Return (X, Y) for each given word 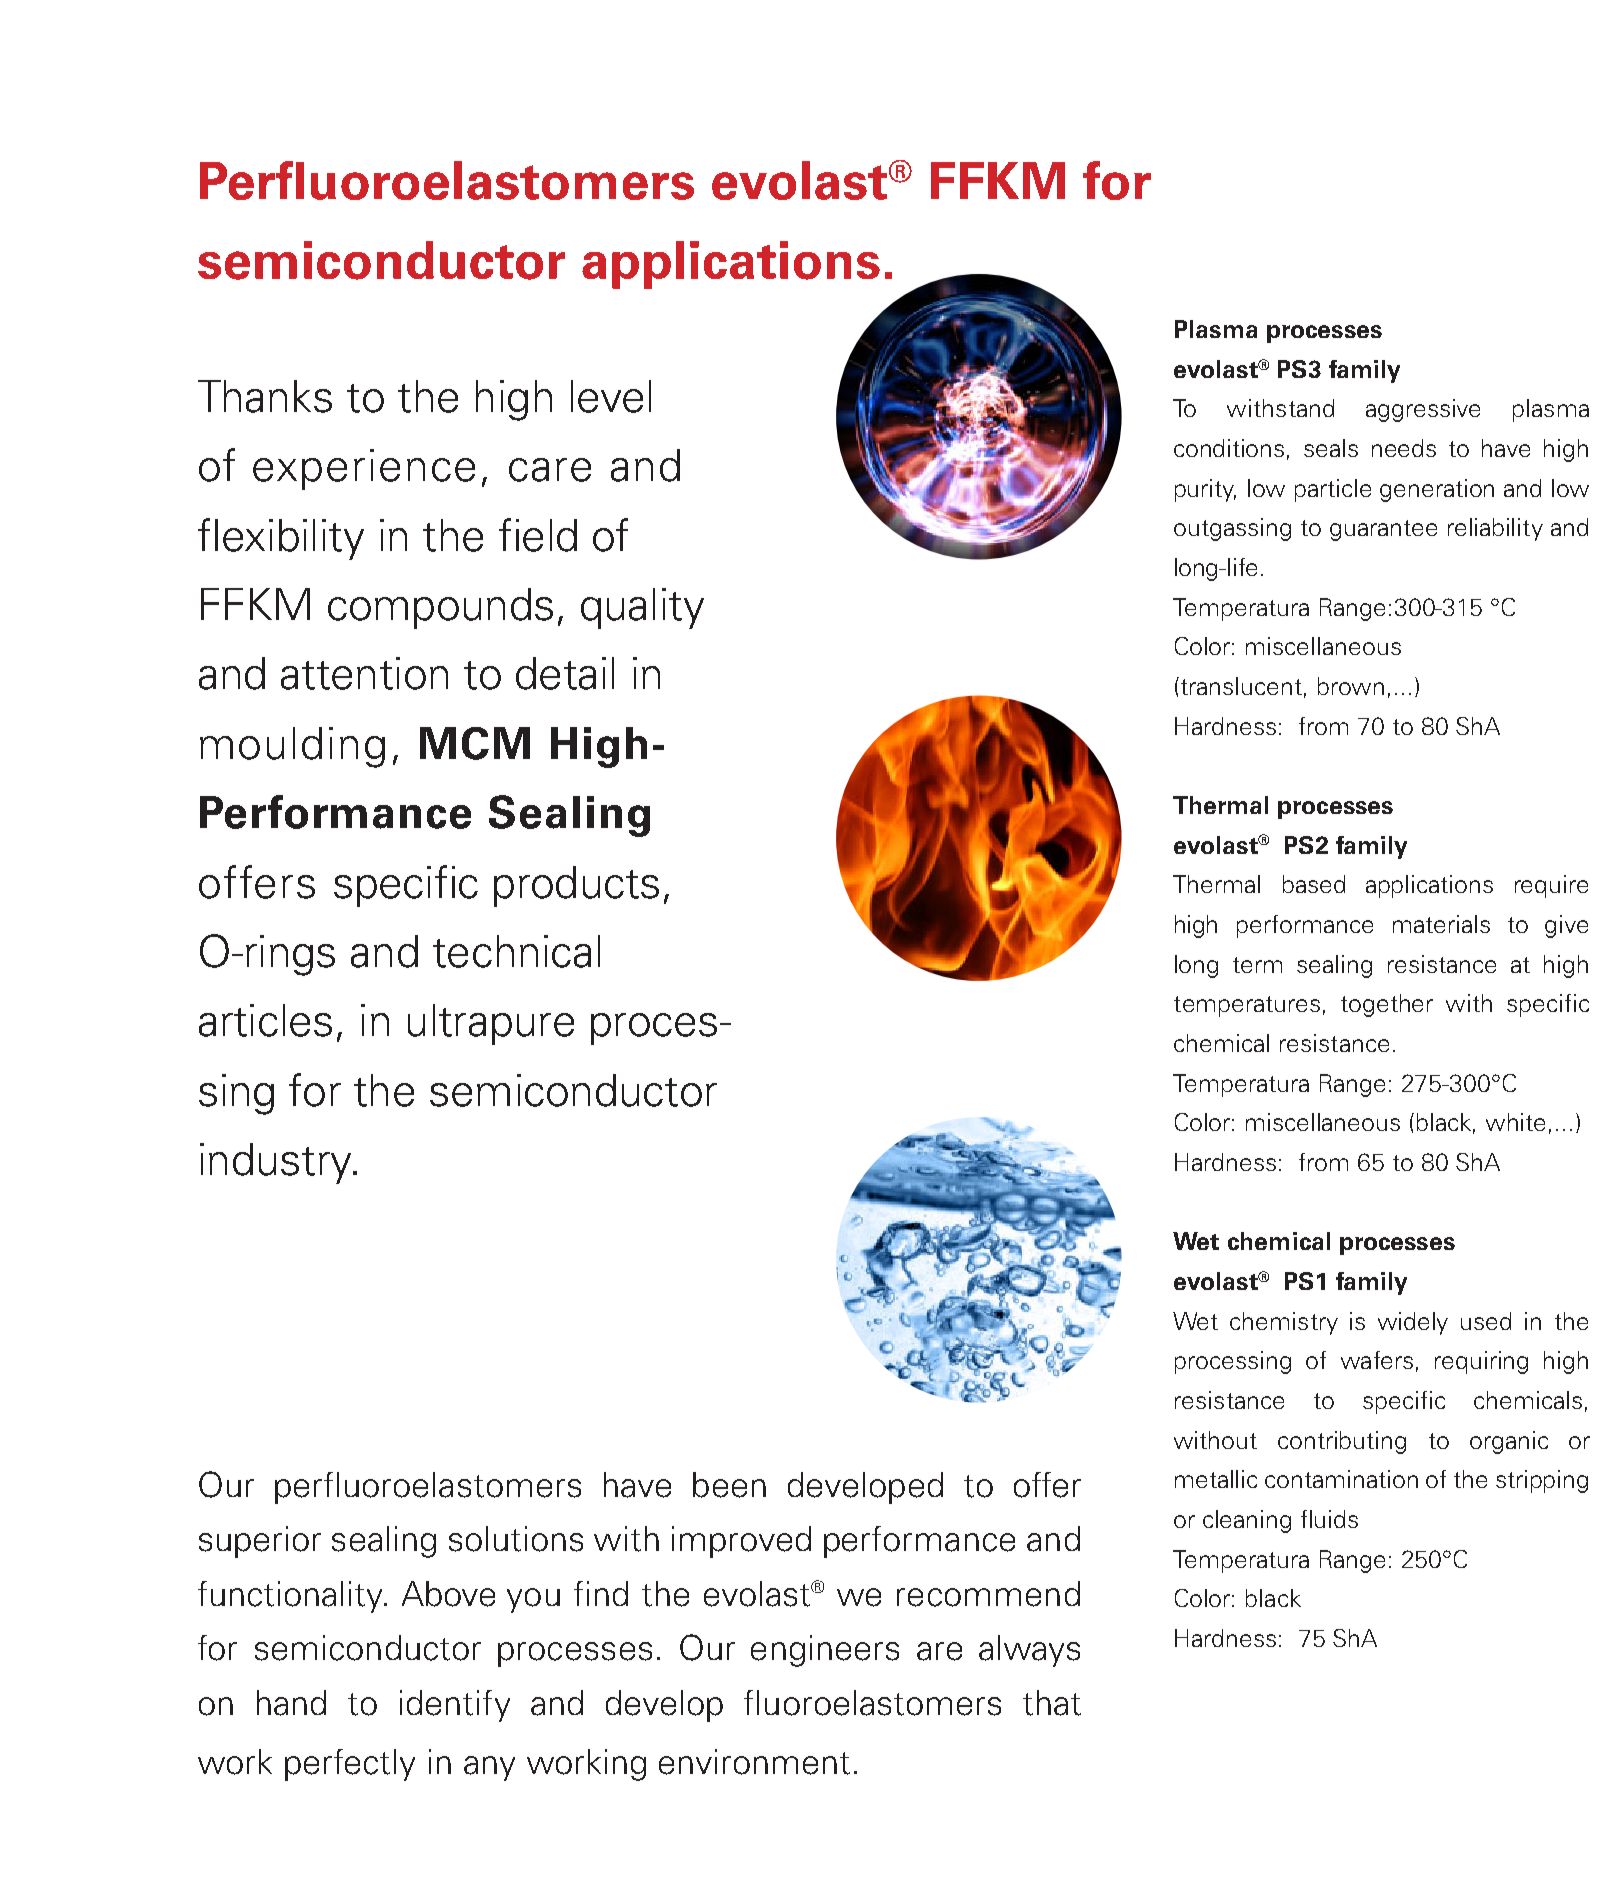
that (1052, 1703)
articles (265, 1020)
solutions (516, 1539)
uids (1336, 1519)
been (729, 1485)
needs (1404, 448)
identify (455, 1706)
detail (565, 673)
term (1257, 965)
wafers (1377, 1360)
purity (1205, 490)
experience (364, 469)
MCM (475, 743)
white (1515, 1122)
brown (1351, 686)
